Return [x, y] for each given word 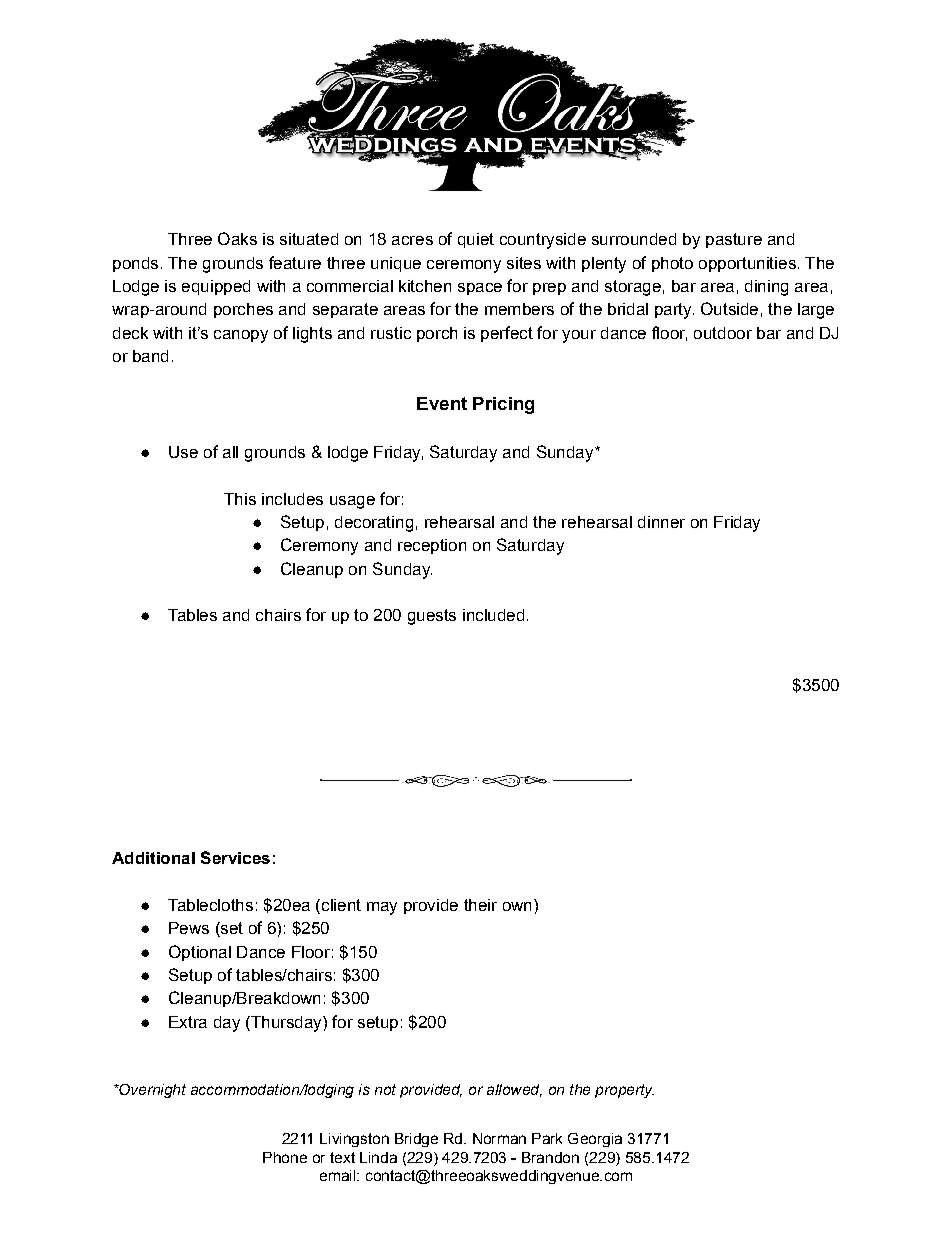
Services [235, 857]
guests [432, 617]
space [480, 289]
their [480, 905]
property [624, 1091]
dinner [661, 522]
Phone [285, 1157]
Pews [189, 928]
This [240, 499]
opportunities [747, 264]
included [493, 615]
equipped [216, 287]
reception [432, 546]
